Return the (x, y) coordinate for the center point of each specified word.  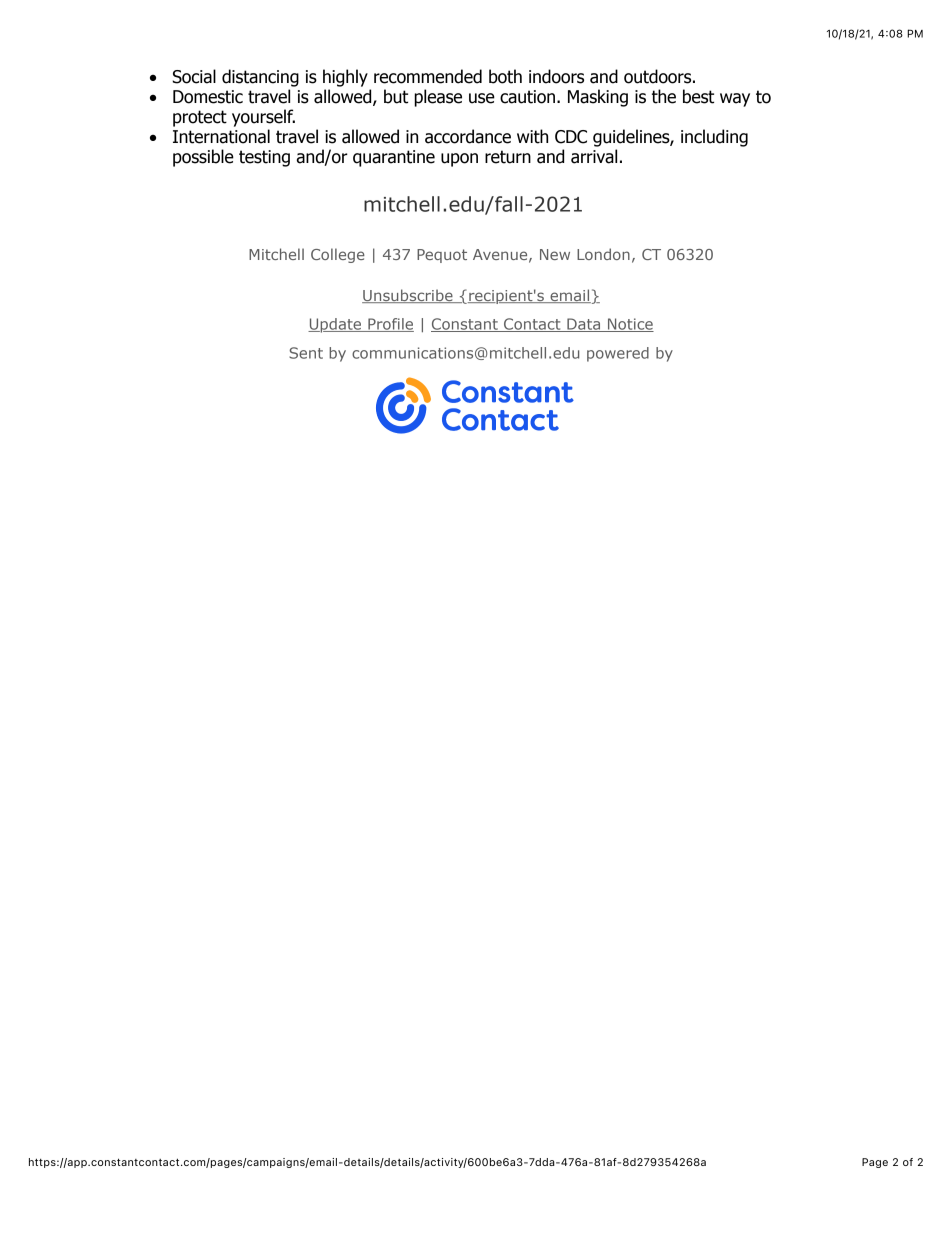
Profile (390, 325)
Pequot (442, 256)
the (664, 96)
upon (459, 160)
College (338, 255)
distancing (260, 78)
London (603, 254)
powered (618, 354)
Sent (306, 353)
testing (264, 158)
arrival (594, 156)
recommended (428, 76)
